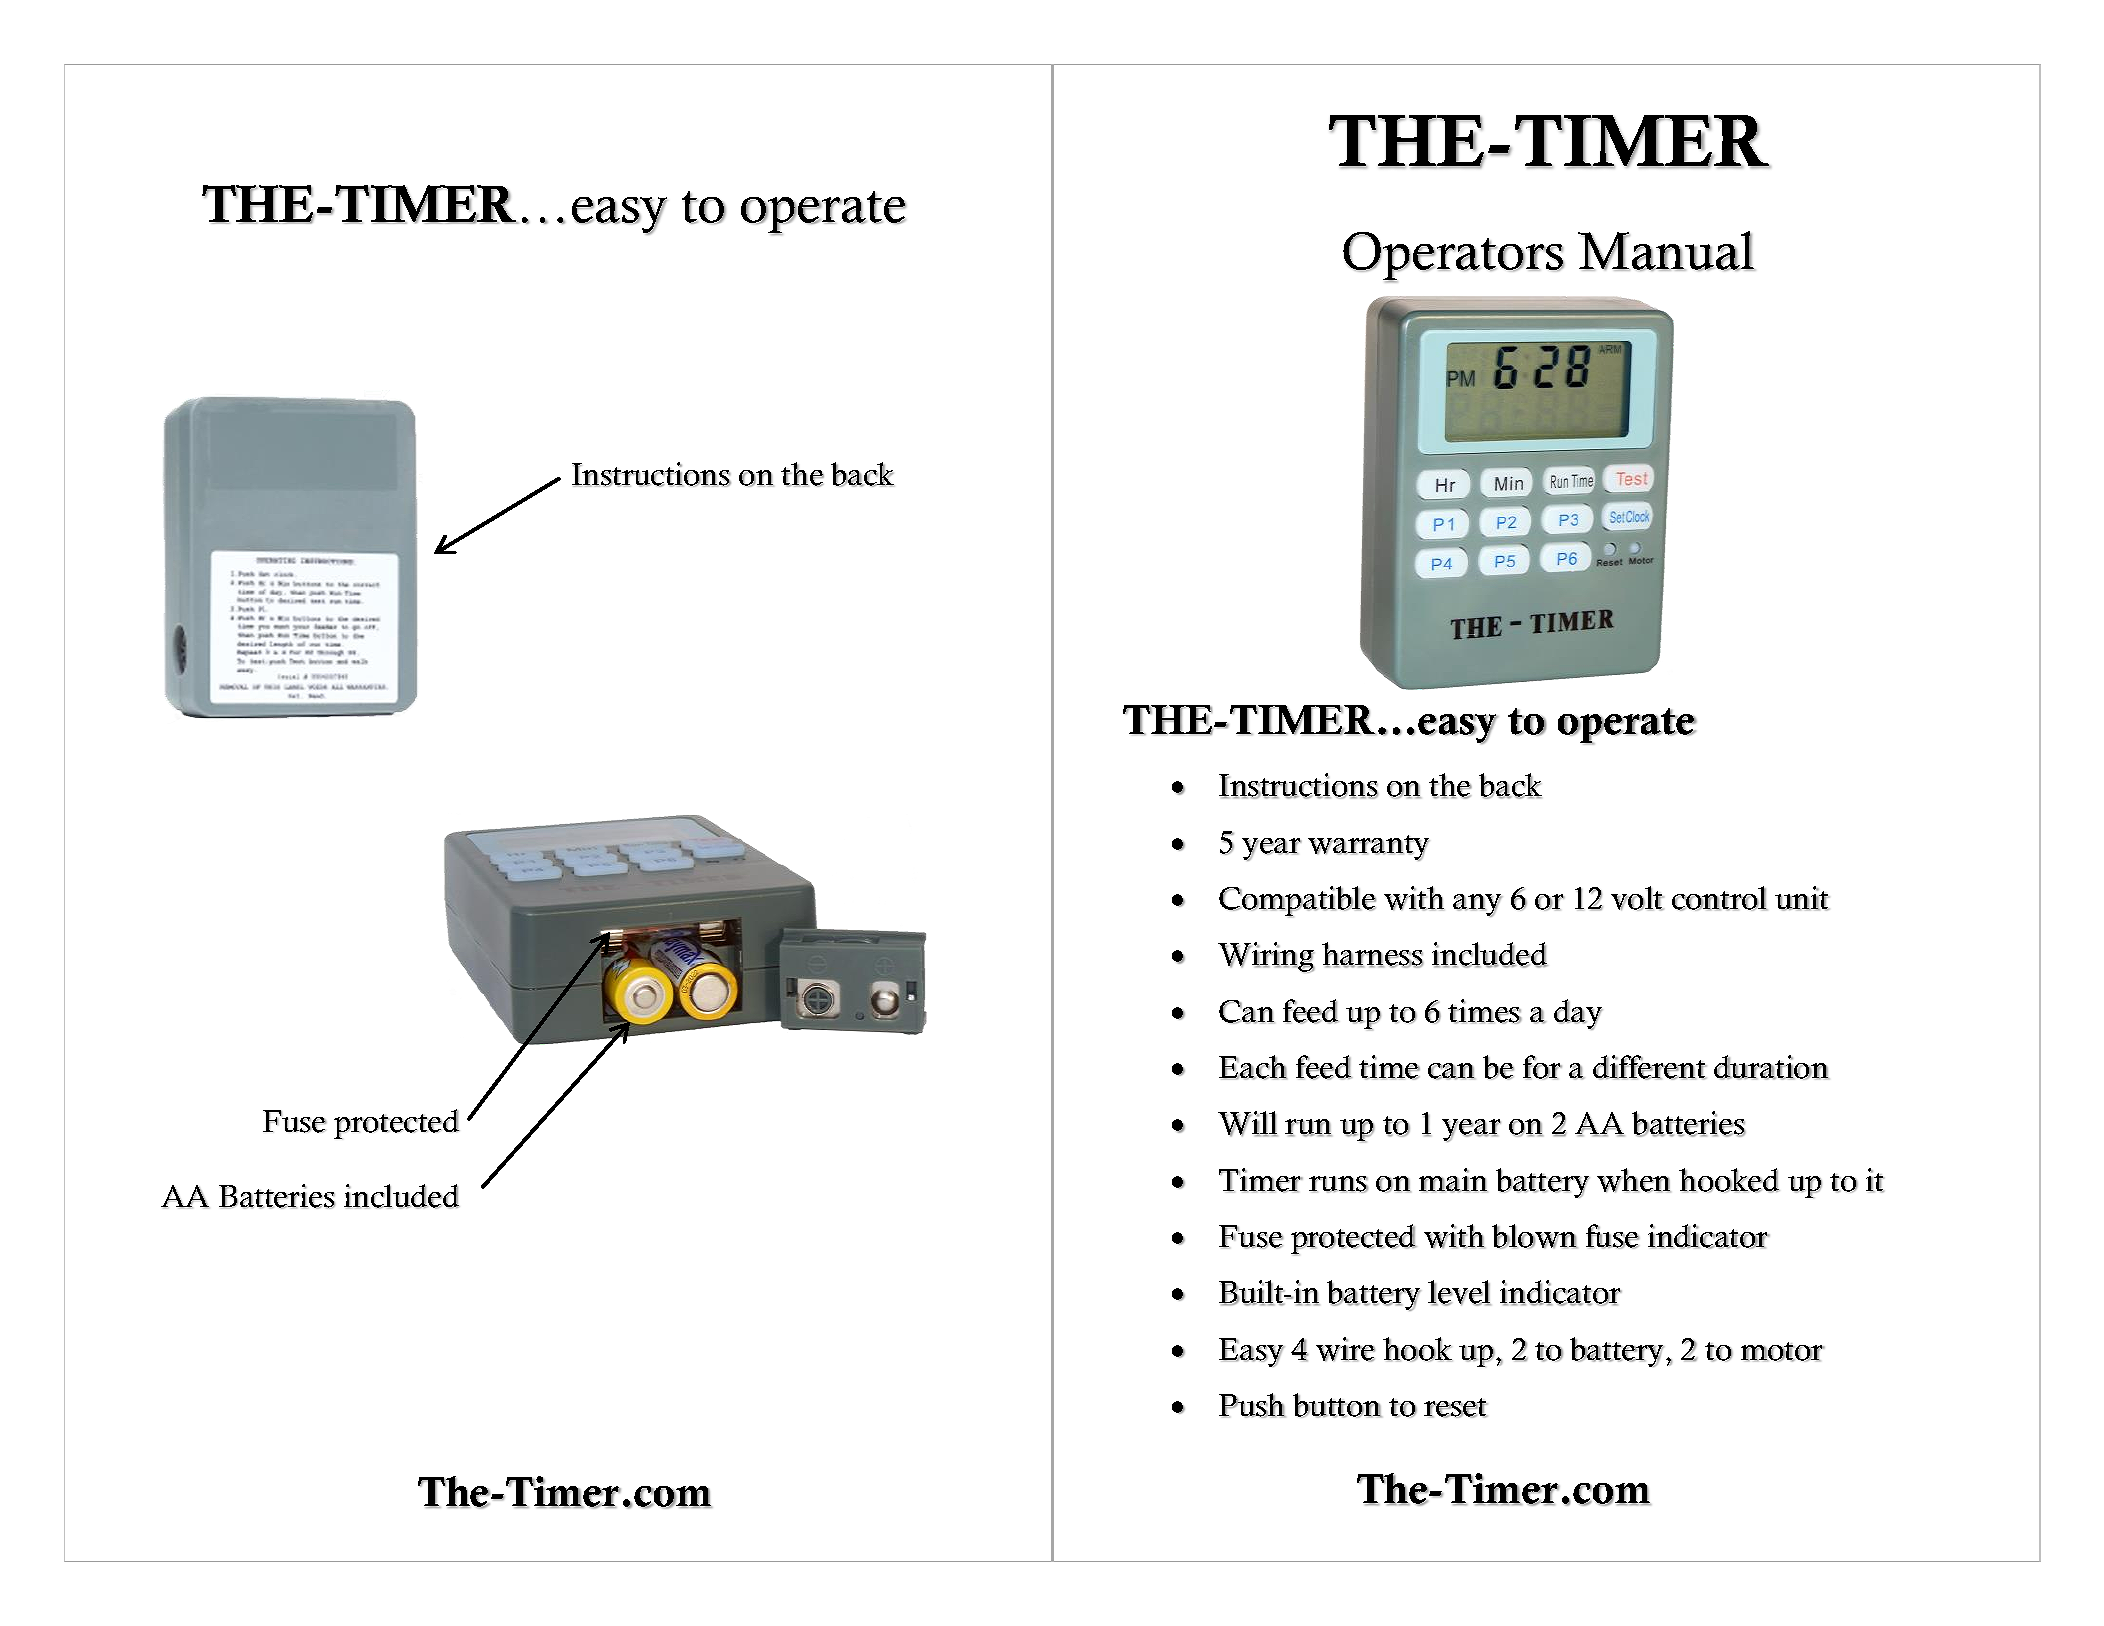  Describe the element at coordinates (1477, 905) in the image. I see `any` at that location.
